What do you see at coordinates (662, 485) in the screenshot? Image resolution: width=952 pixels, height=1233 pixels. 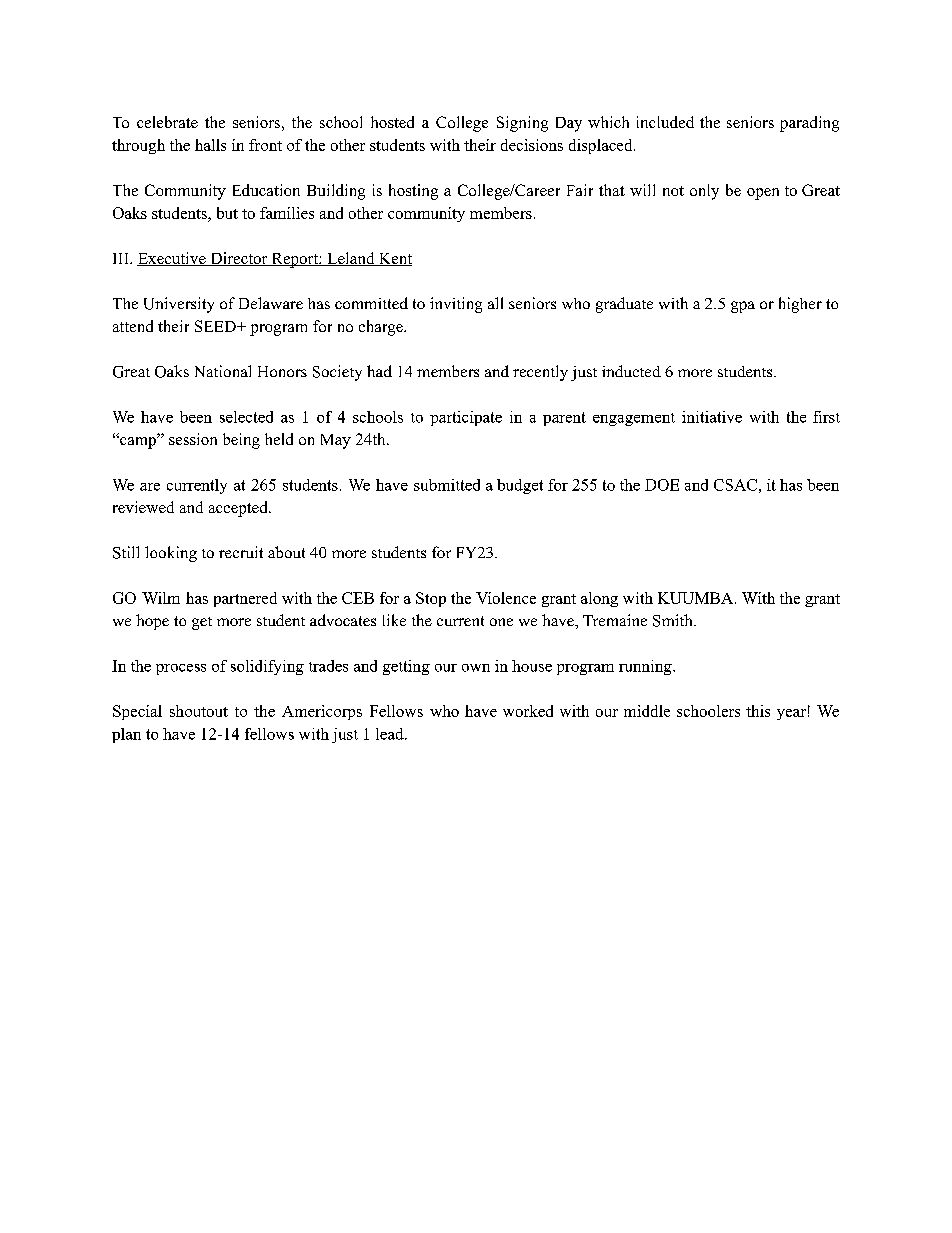 I see `DOE` at bounding box center [662, 485].
